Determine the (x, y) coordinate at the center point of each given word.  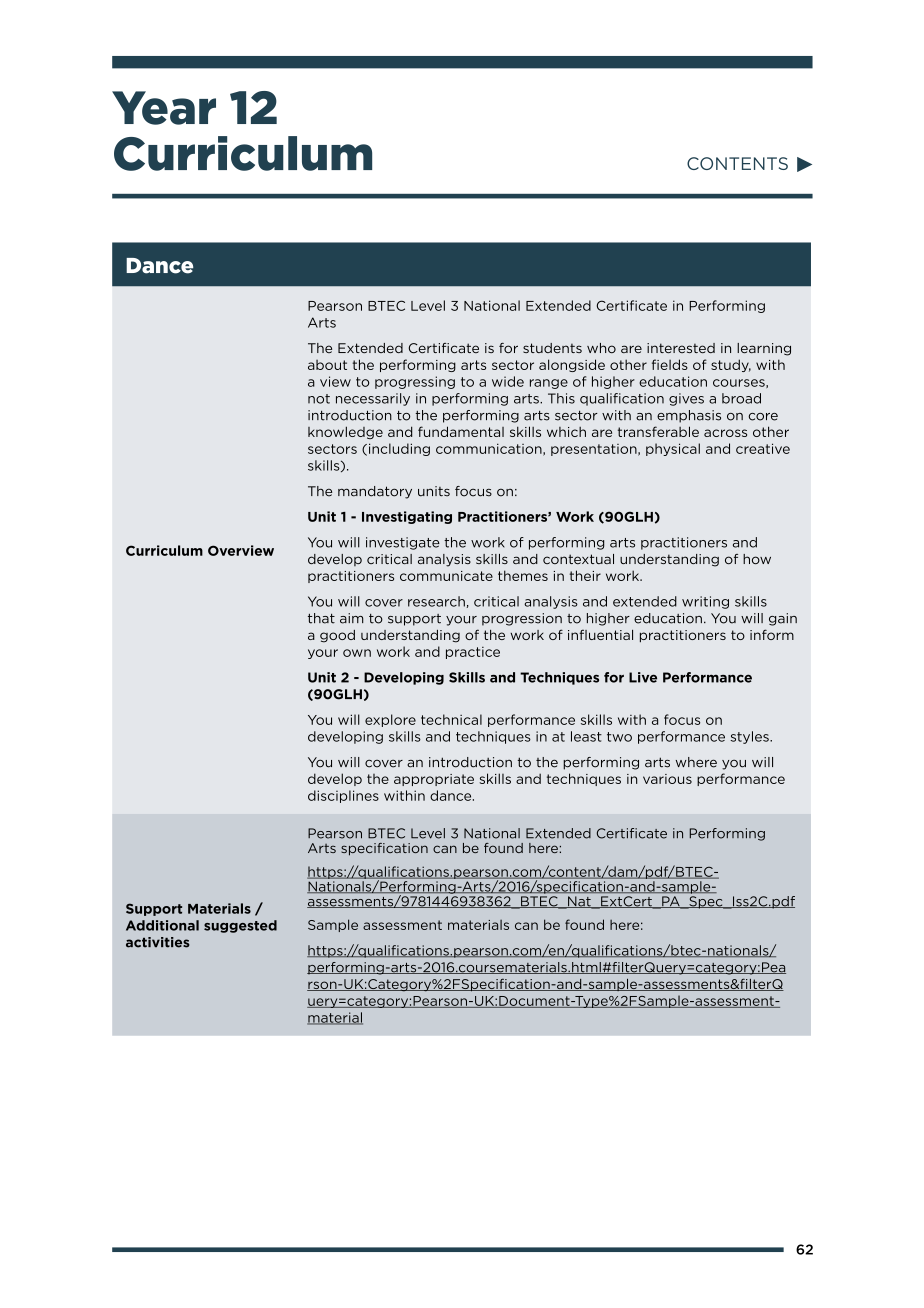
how (757, 559)
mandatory (375, 492)
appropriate (434, 780)
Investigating (407, 517)
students (552, 348)
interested (681, 348)
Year (164, 108)
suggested (240, 926)
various (667, 779)
